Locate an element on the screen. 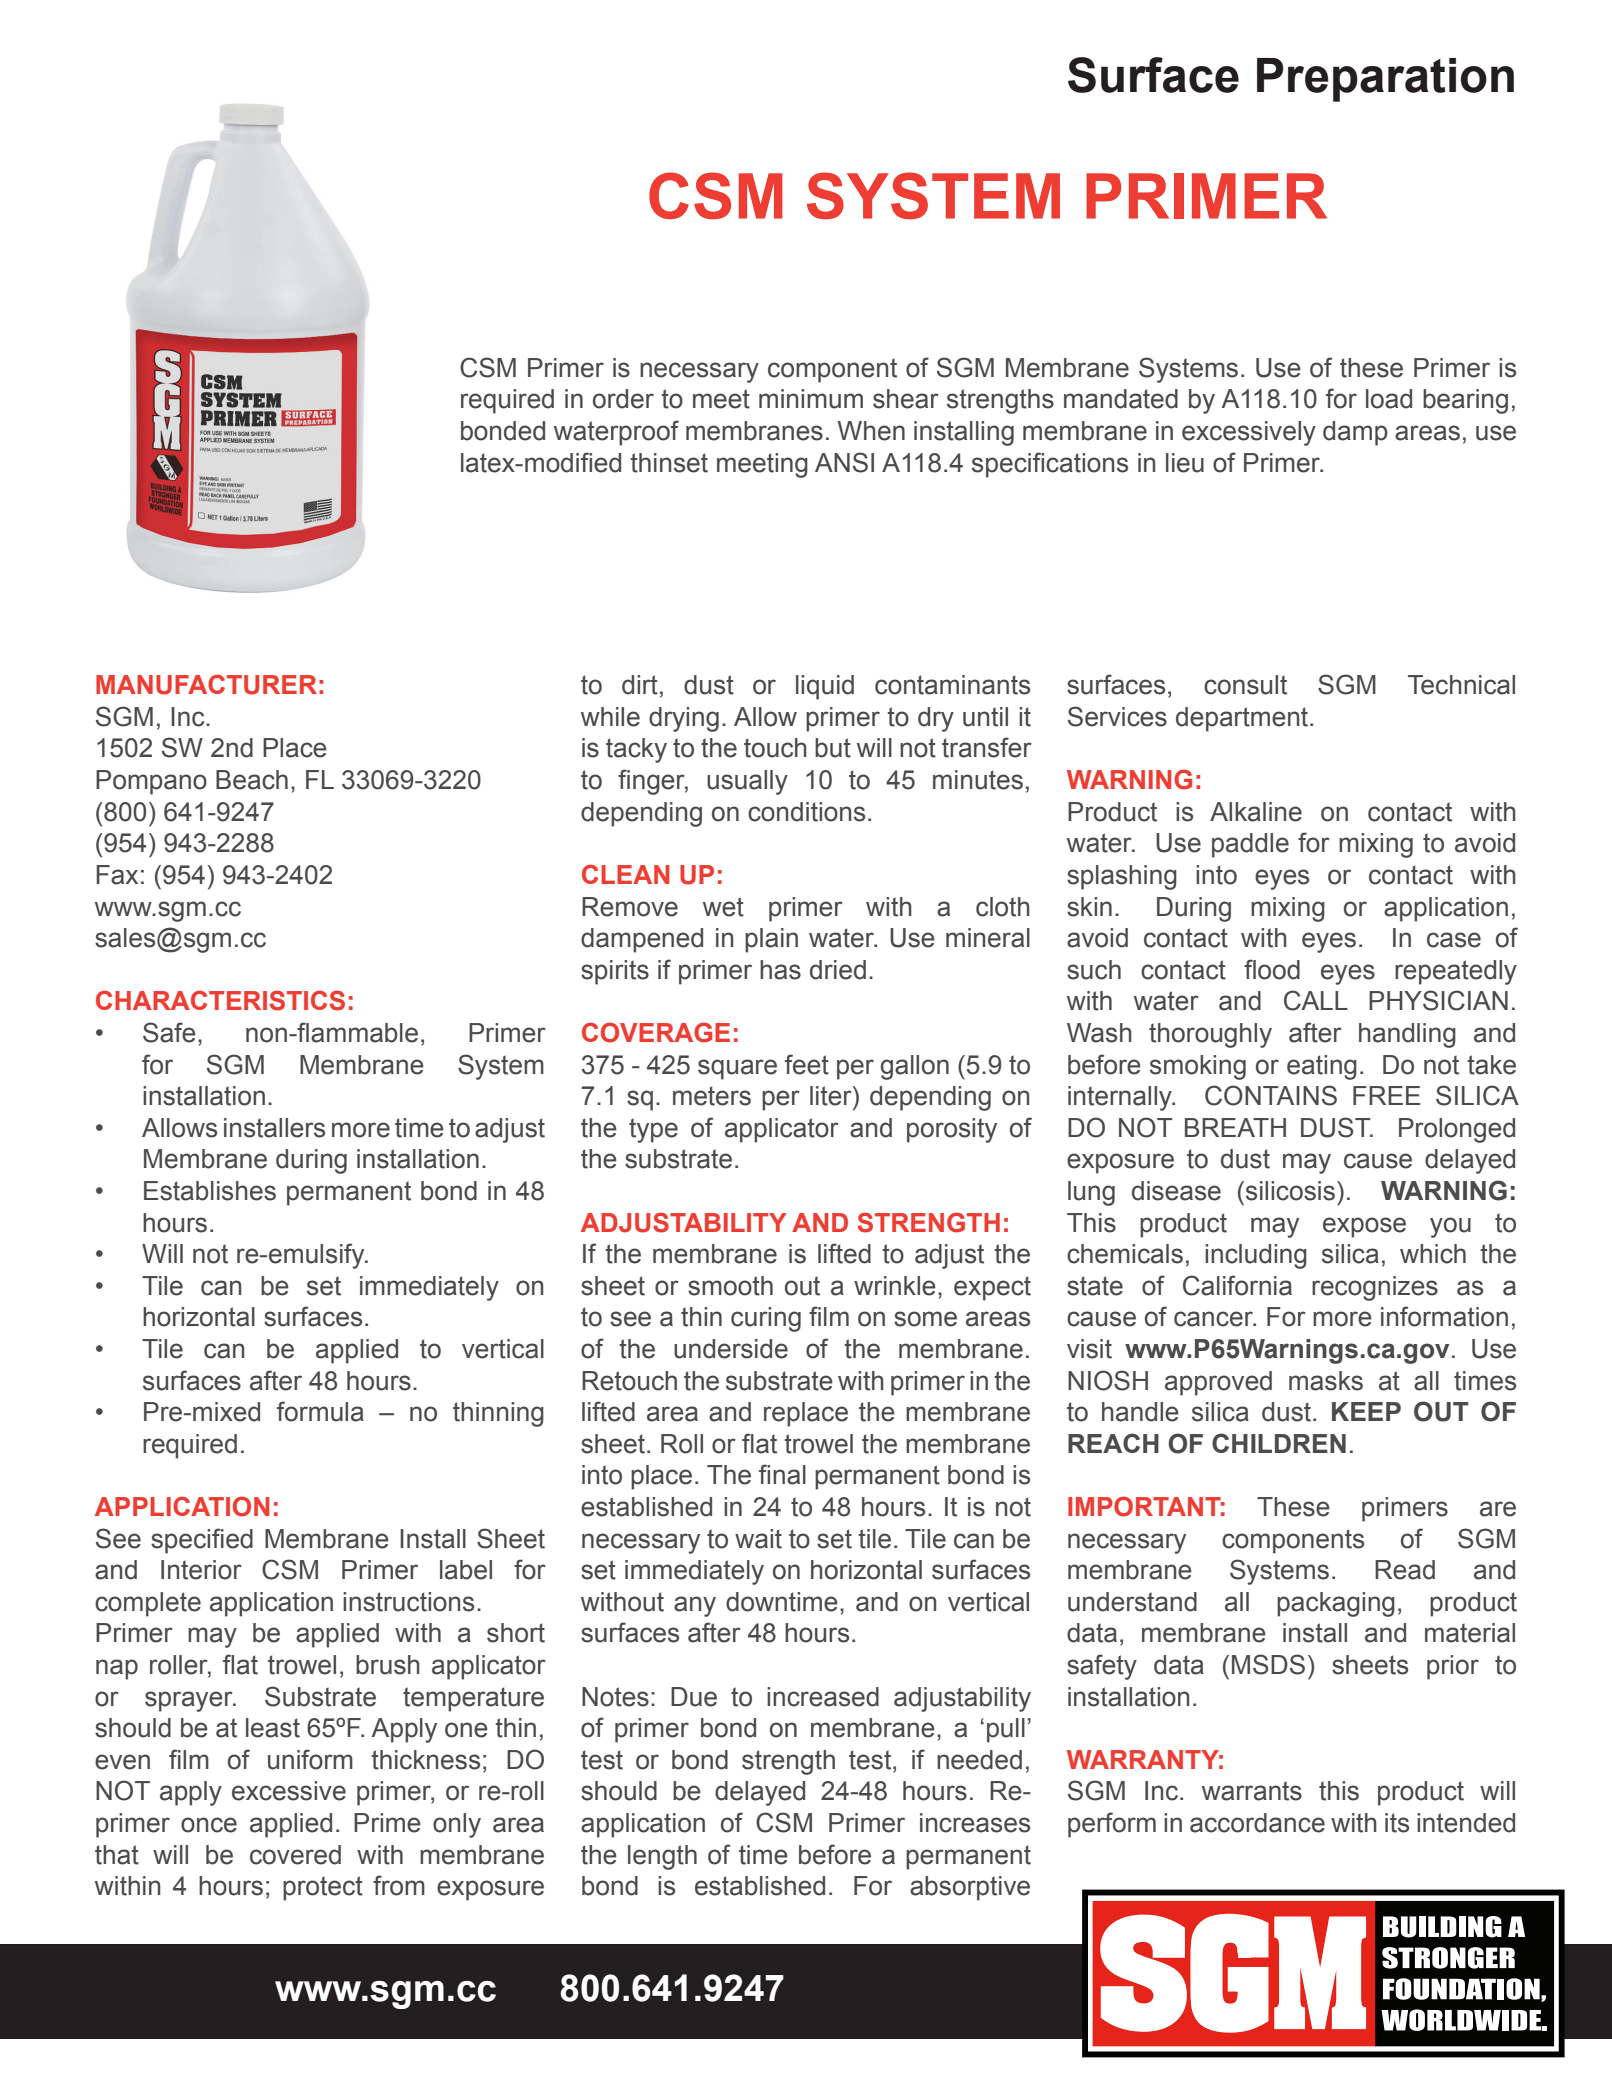 The image size is (1612, 2086). accordance is located at coordinates (1257, 1823).
